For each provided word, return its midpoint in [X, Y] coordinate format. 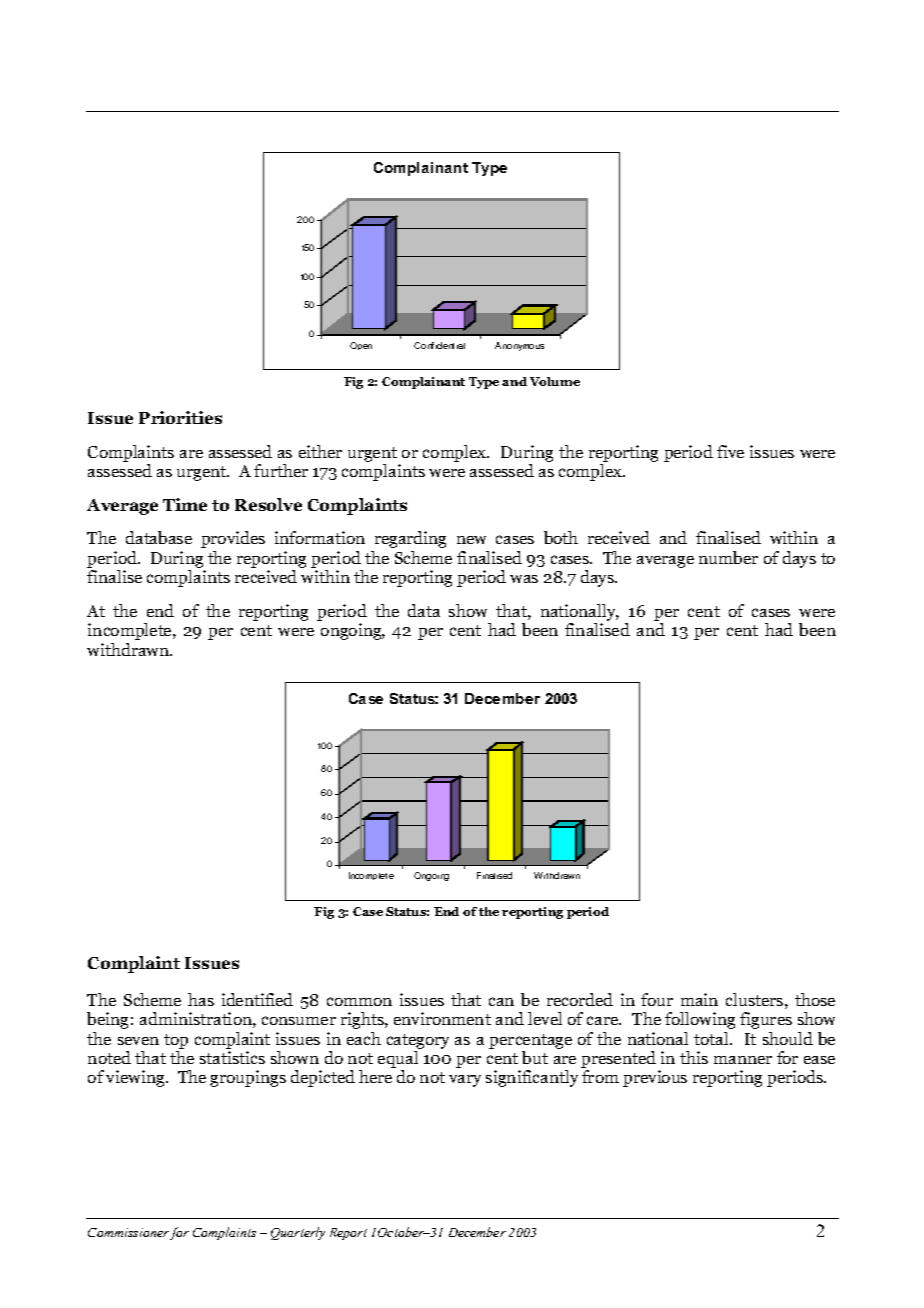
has [201, 999]
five [730, 451]
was [524, 579]
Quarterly [298, 1233]
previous [655, 1078]
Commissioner [128, 1232]
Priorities [180, 417]
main [699, 999]
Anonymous [519, 346]
